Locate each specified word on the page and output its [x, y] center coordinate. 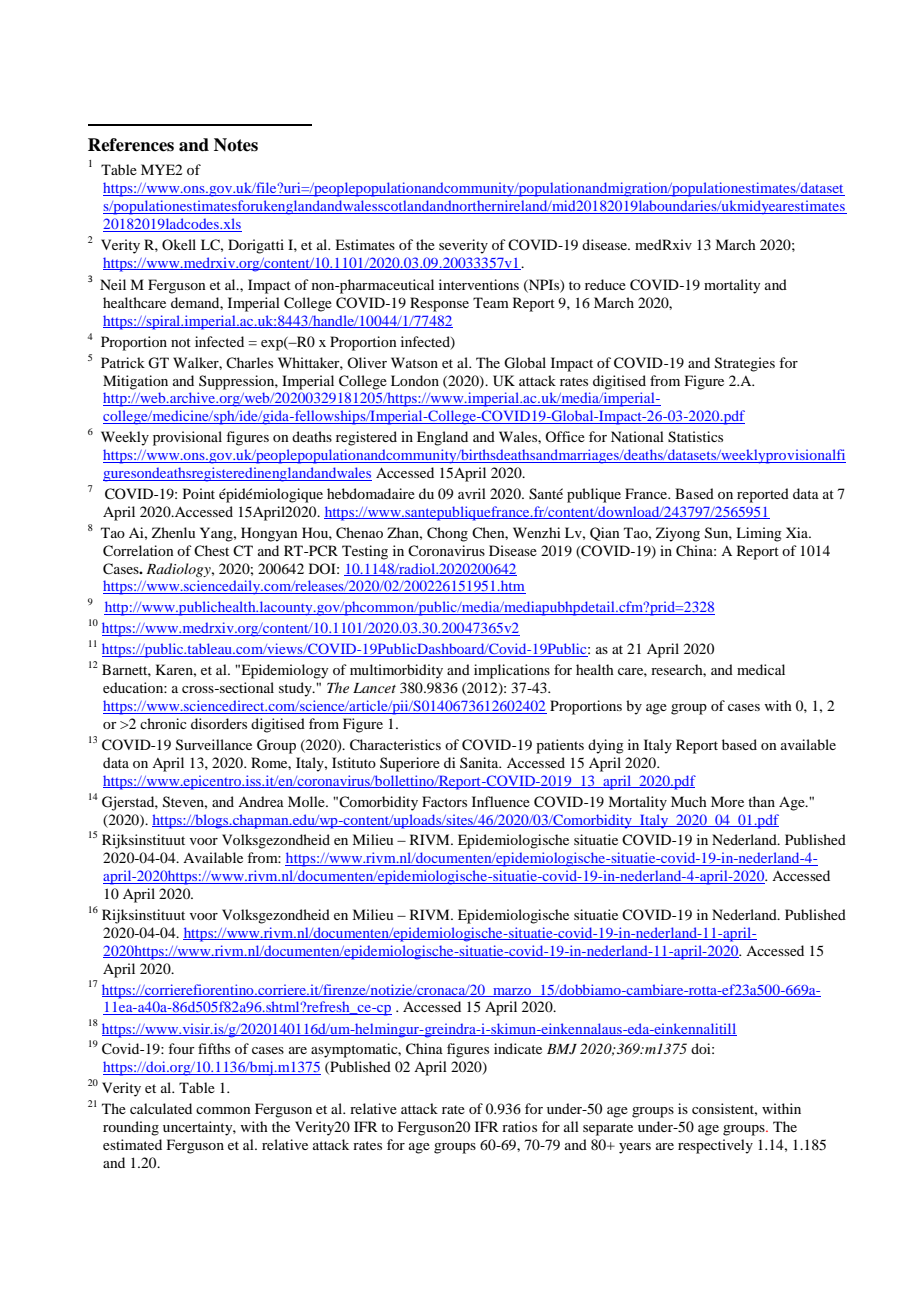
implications [512, 671]
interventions [479, 284]
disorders [219, 723]
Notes [236, 145]
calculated [161, 1108]
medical [761, 669]
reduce [605, 284]
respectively [715, 1146]
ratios [519, 1126]
